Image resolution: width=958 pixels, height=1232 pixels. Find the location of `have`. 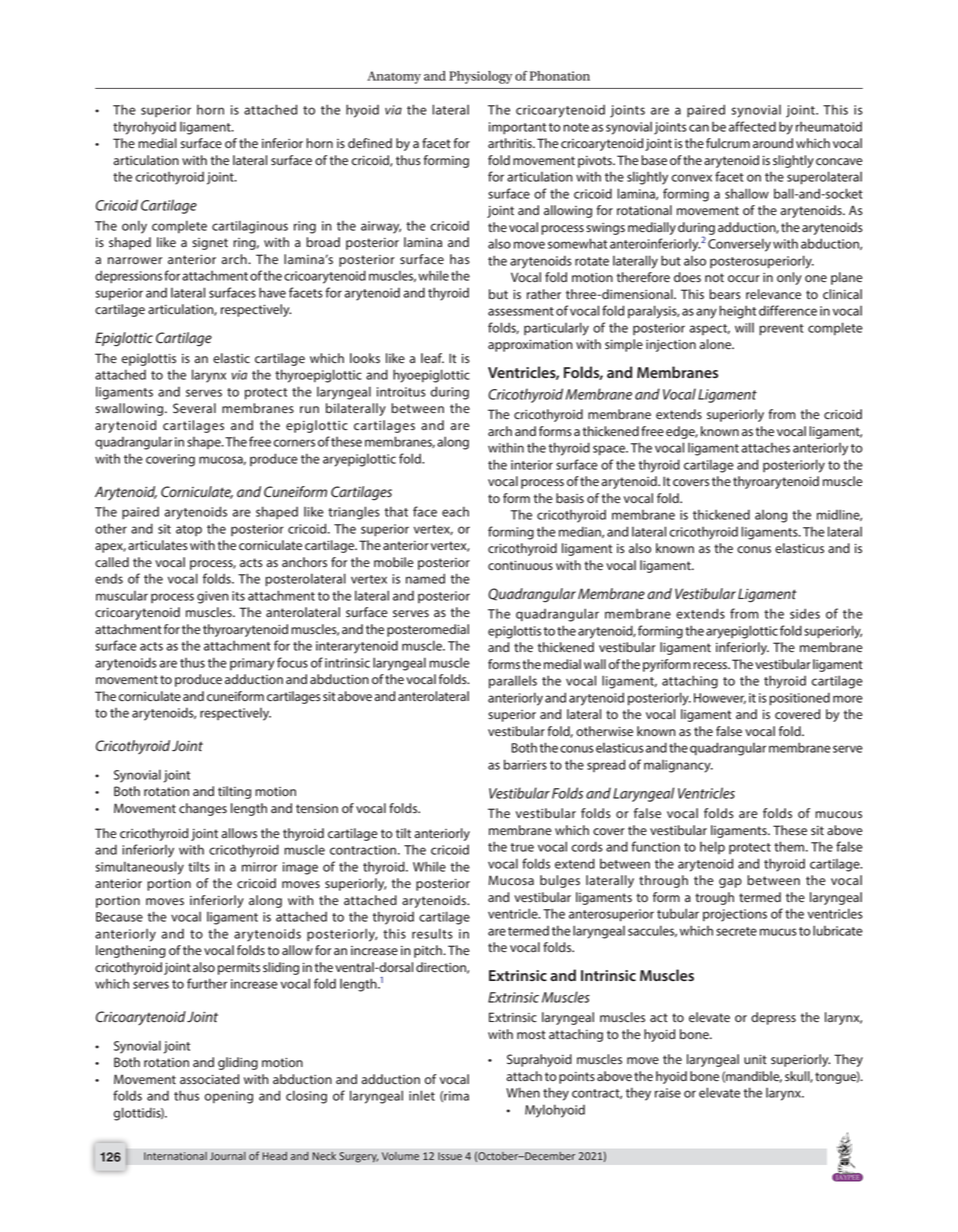

have is located at coordinates (272, 292).
